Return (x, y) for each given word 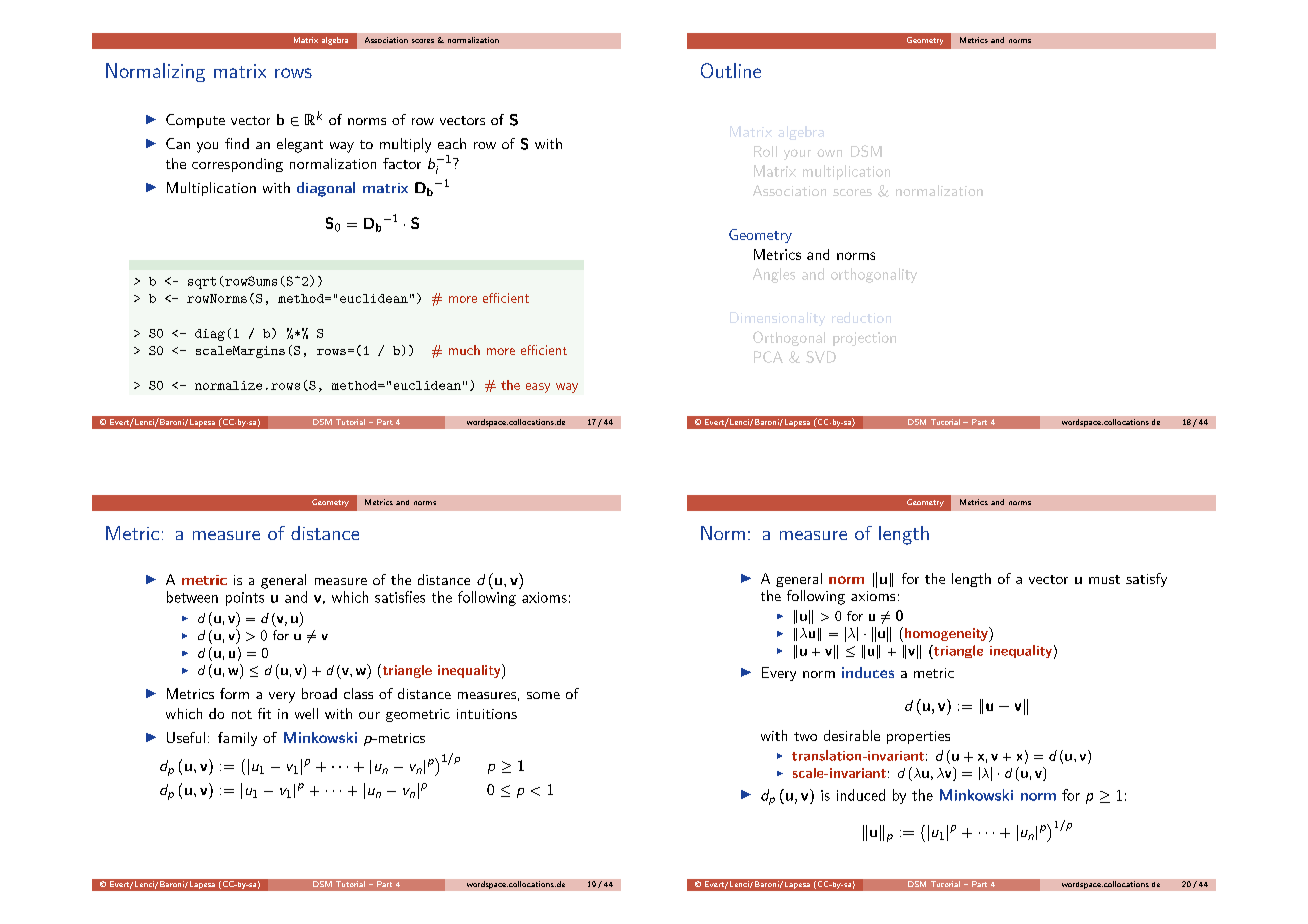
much (464, 350)
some (543, 695)
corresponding (237, 165)
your (797, 154)
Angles (774, 275)
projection (864, 339)
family (237, 739)
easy (538, 388)
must (1104, 579)
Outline (731, 70)
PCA (768, 357)
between (192, 597)
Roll (765, 151)
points (245, 599)
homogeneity (946, 634)
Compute (195, 121)
